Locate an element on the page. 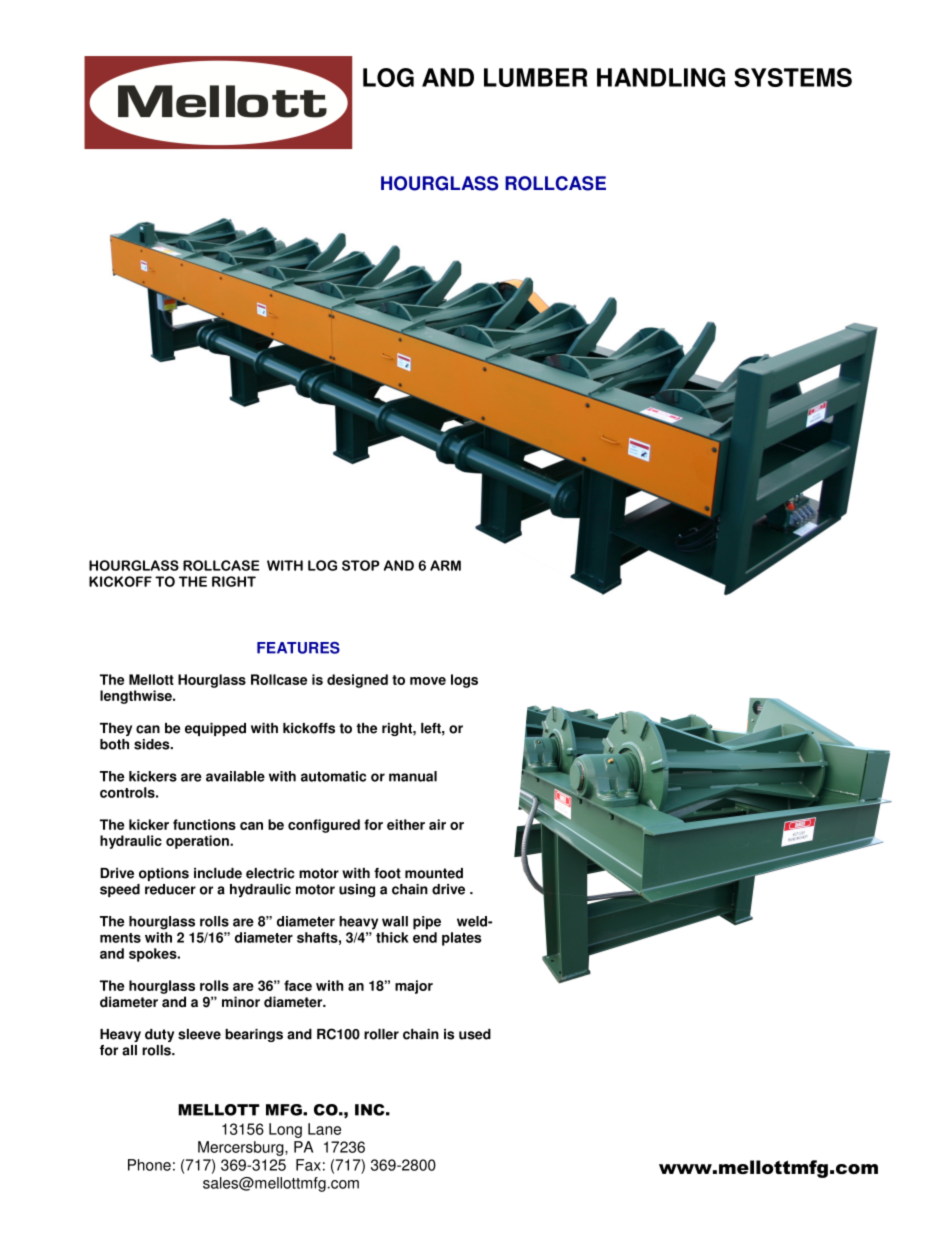  STOP is located at coordinates (361, 565).
